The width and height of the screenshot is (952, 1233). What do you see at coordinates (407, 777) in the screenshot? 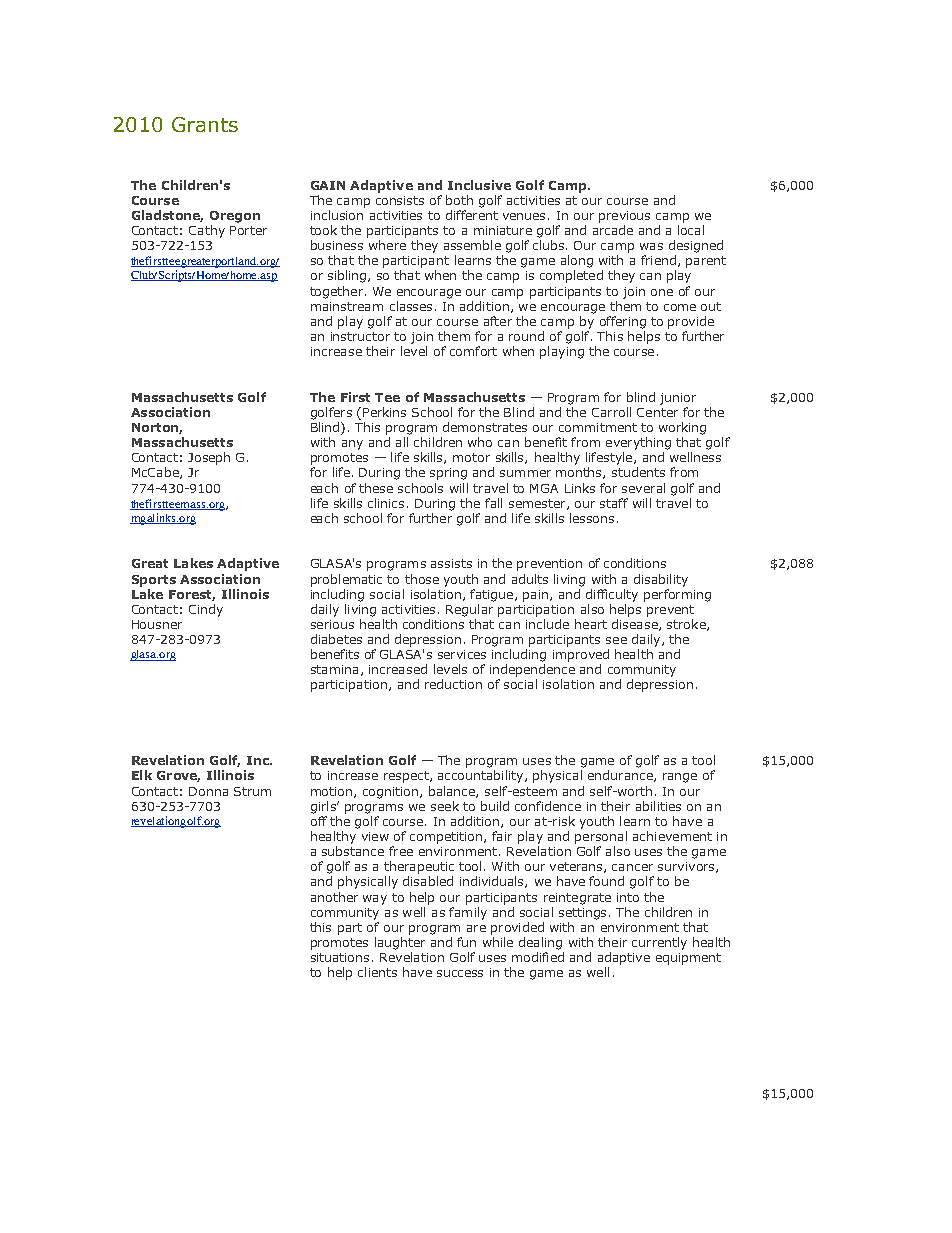
I see `respect` at bounding box center [407, 777].
